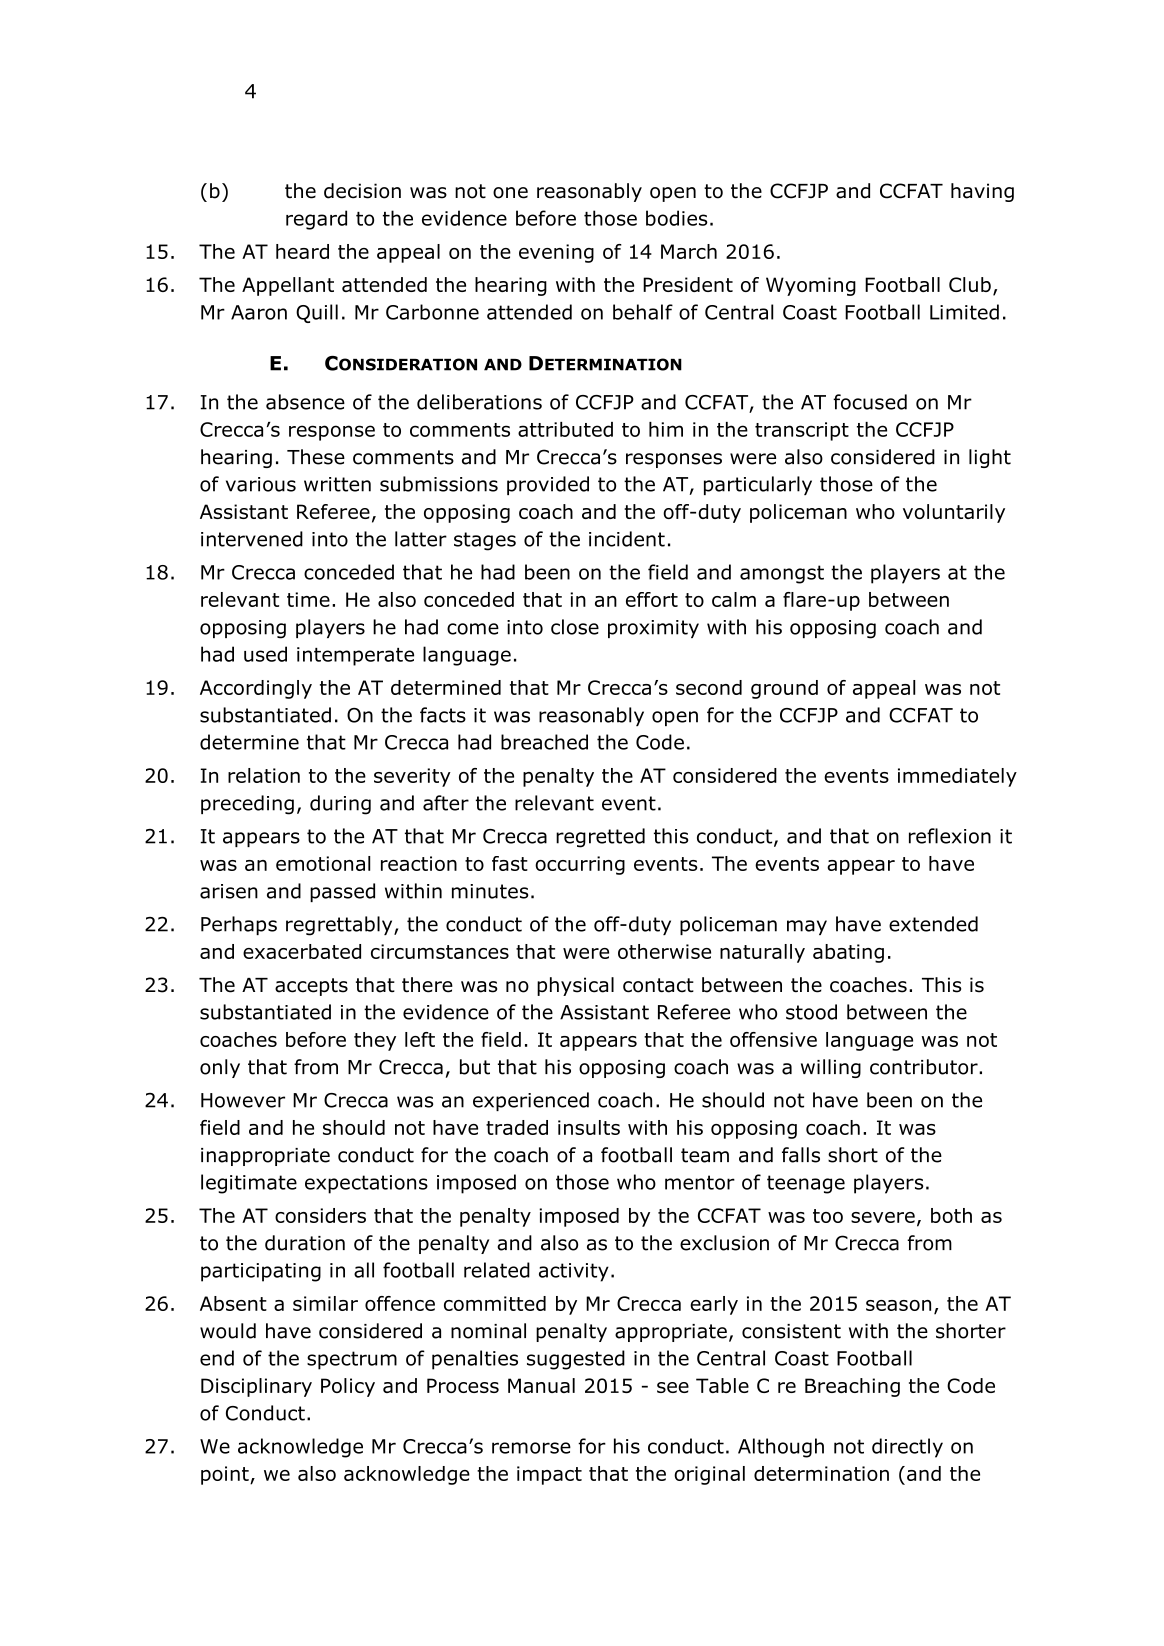 The image size is (1164, 1646). Describe the element at coordinates (575, 986) in the page. I see `physical` at that location.
